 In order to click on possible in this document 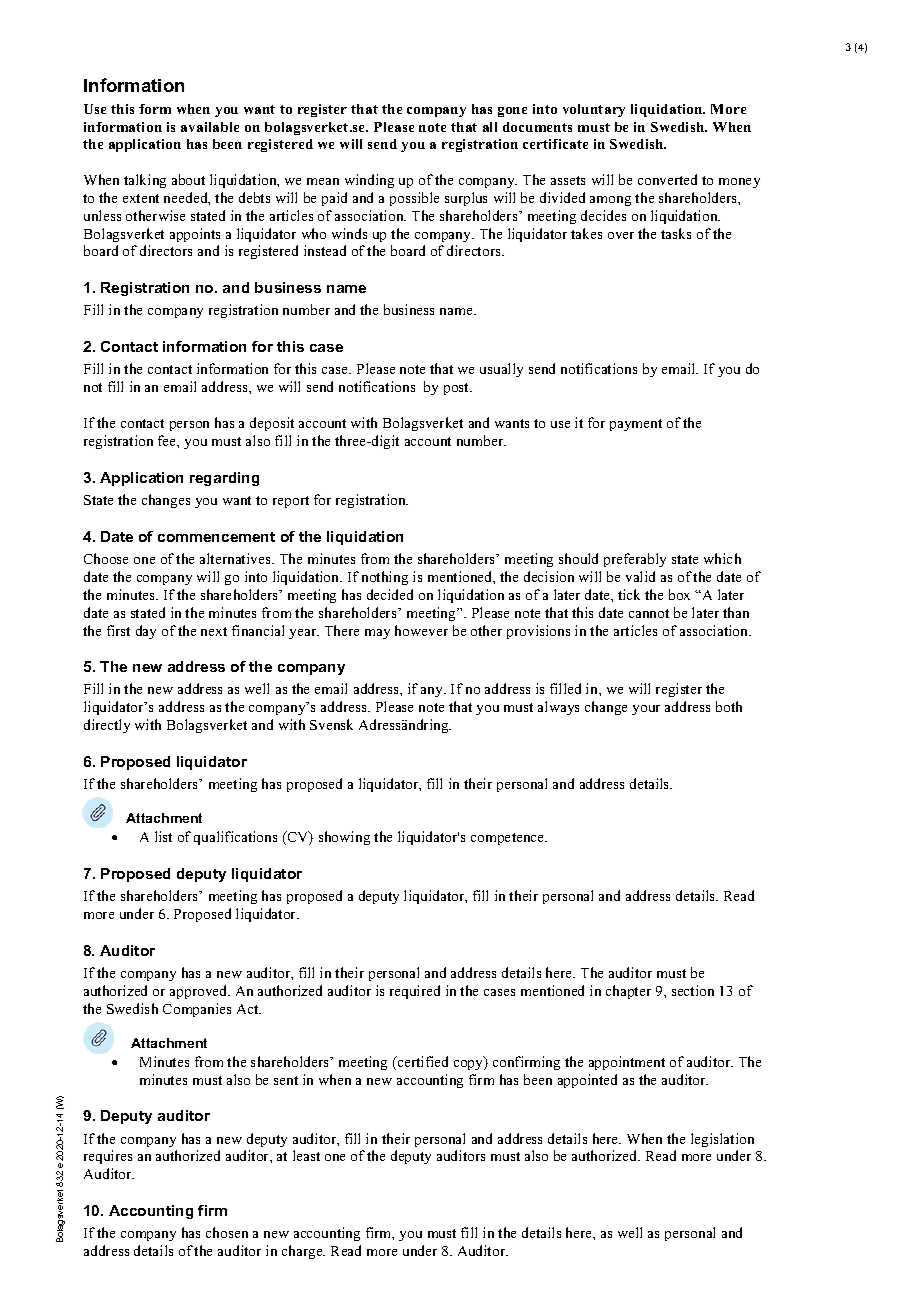, I will do `click(414, 199)`.
